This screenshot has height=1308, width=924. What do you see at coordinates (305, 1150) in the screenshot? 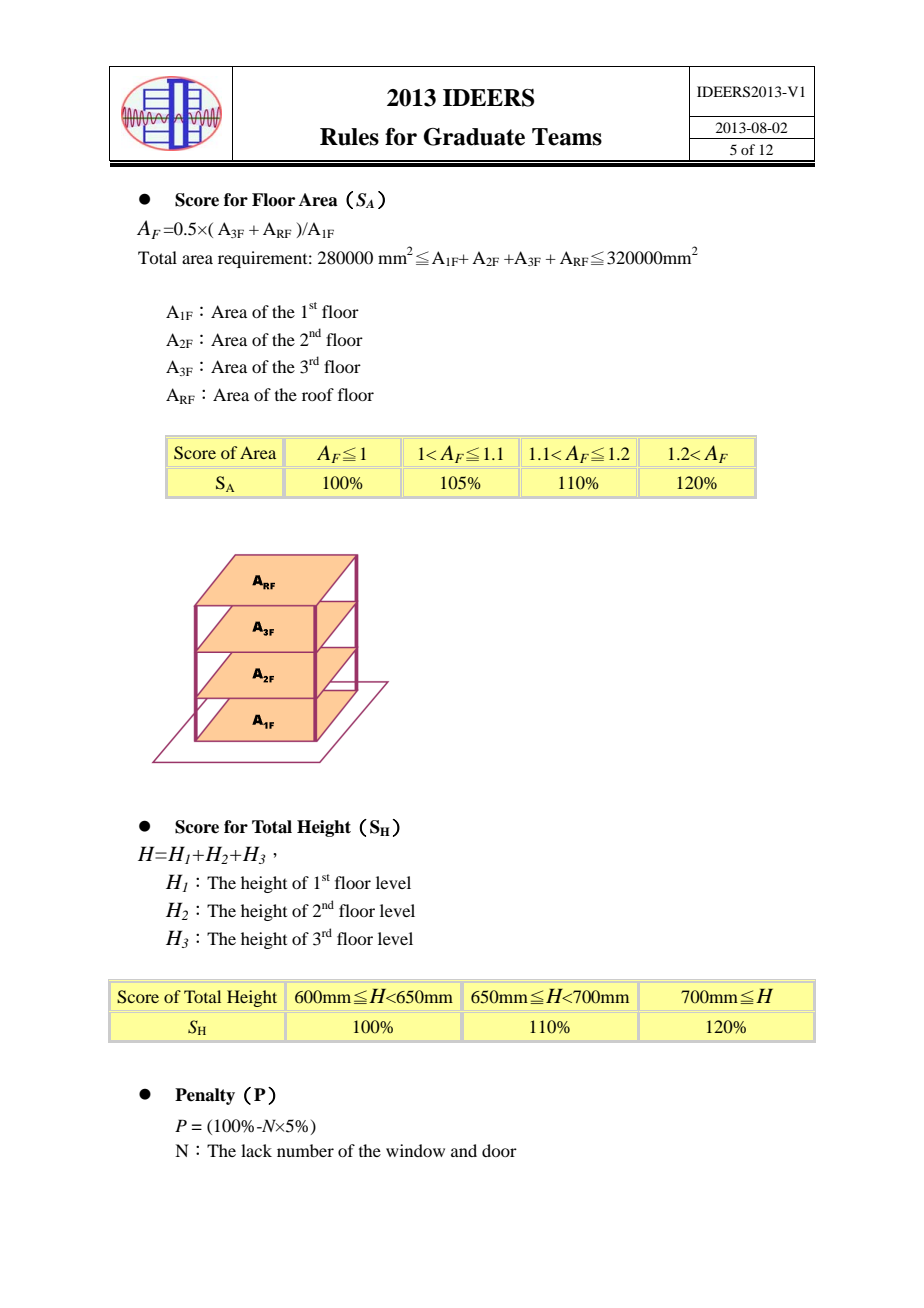
I see `number` at bounding box center [305, 1150].
